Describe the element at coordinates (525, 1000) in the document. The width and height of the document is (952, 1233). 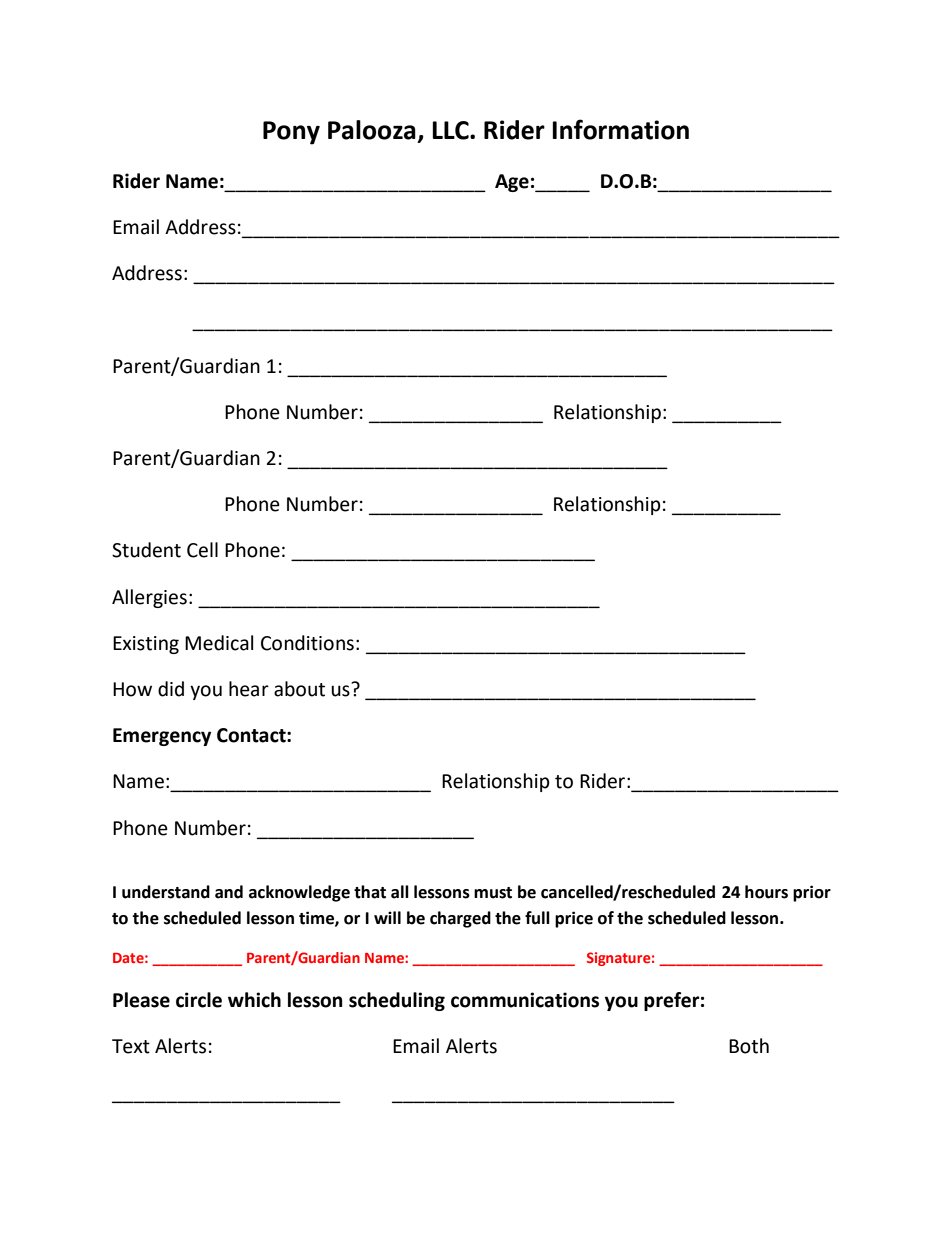
I see `communications` at that location.
